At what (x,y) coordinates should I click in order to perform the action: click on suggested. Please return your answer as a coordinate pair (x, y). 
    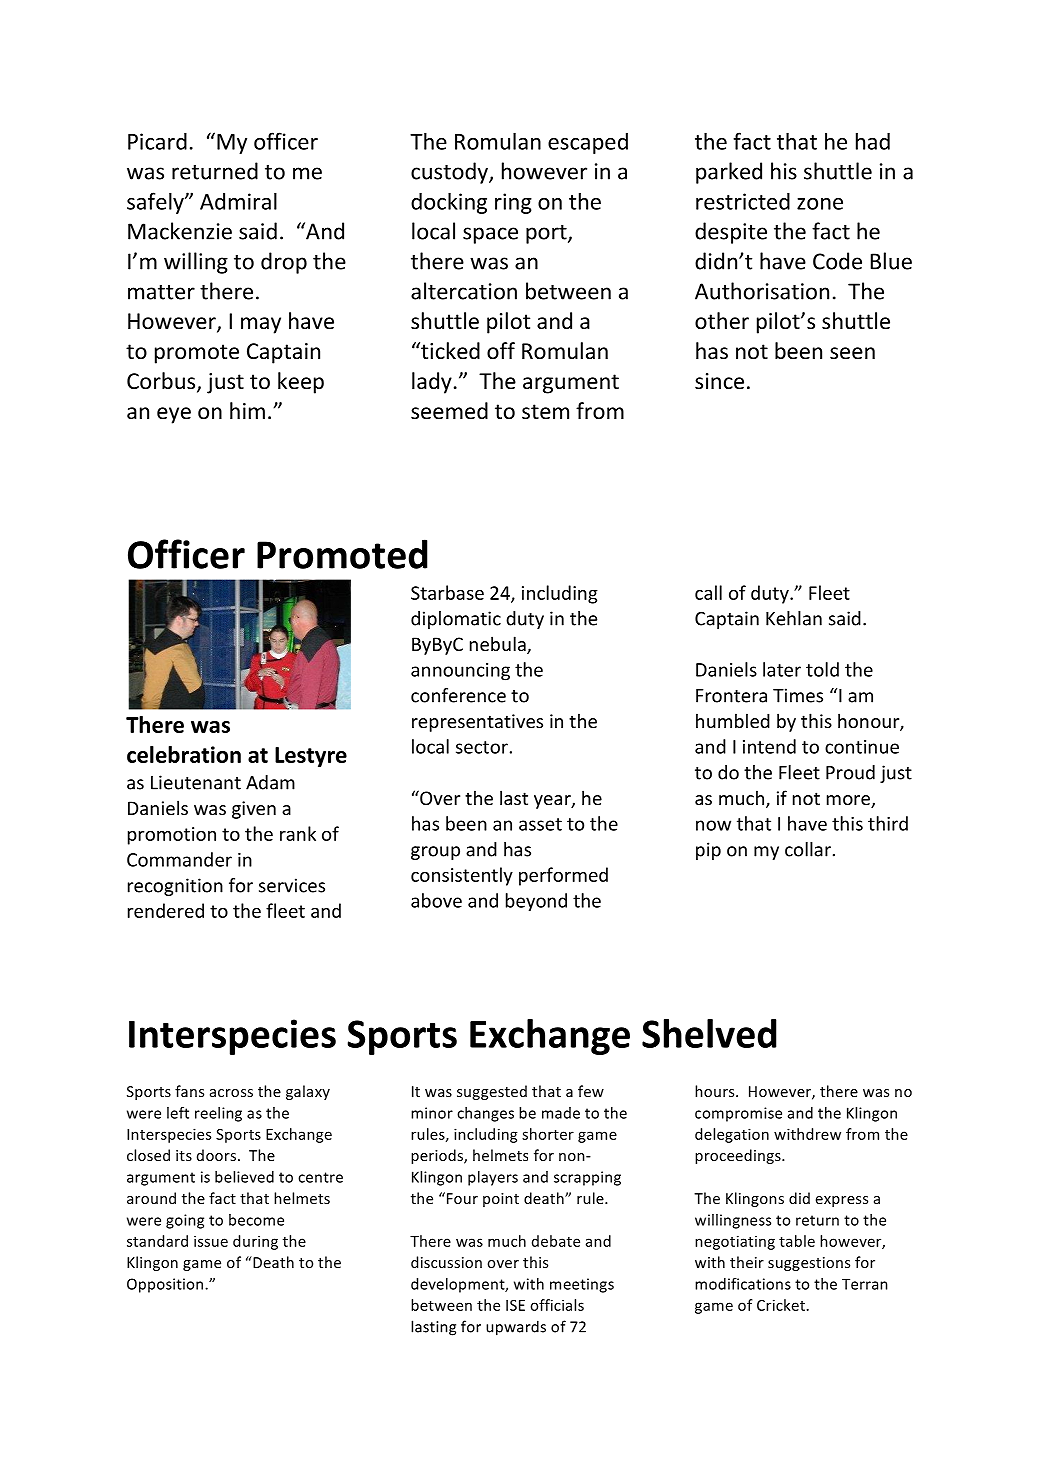
    Looking at the image, I should click on (492, 1092).
